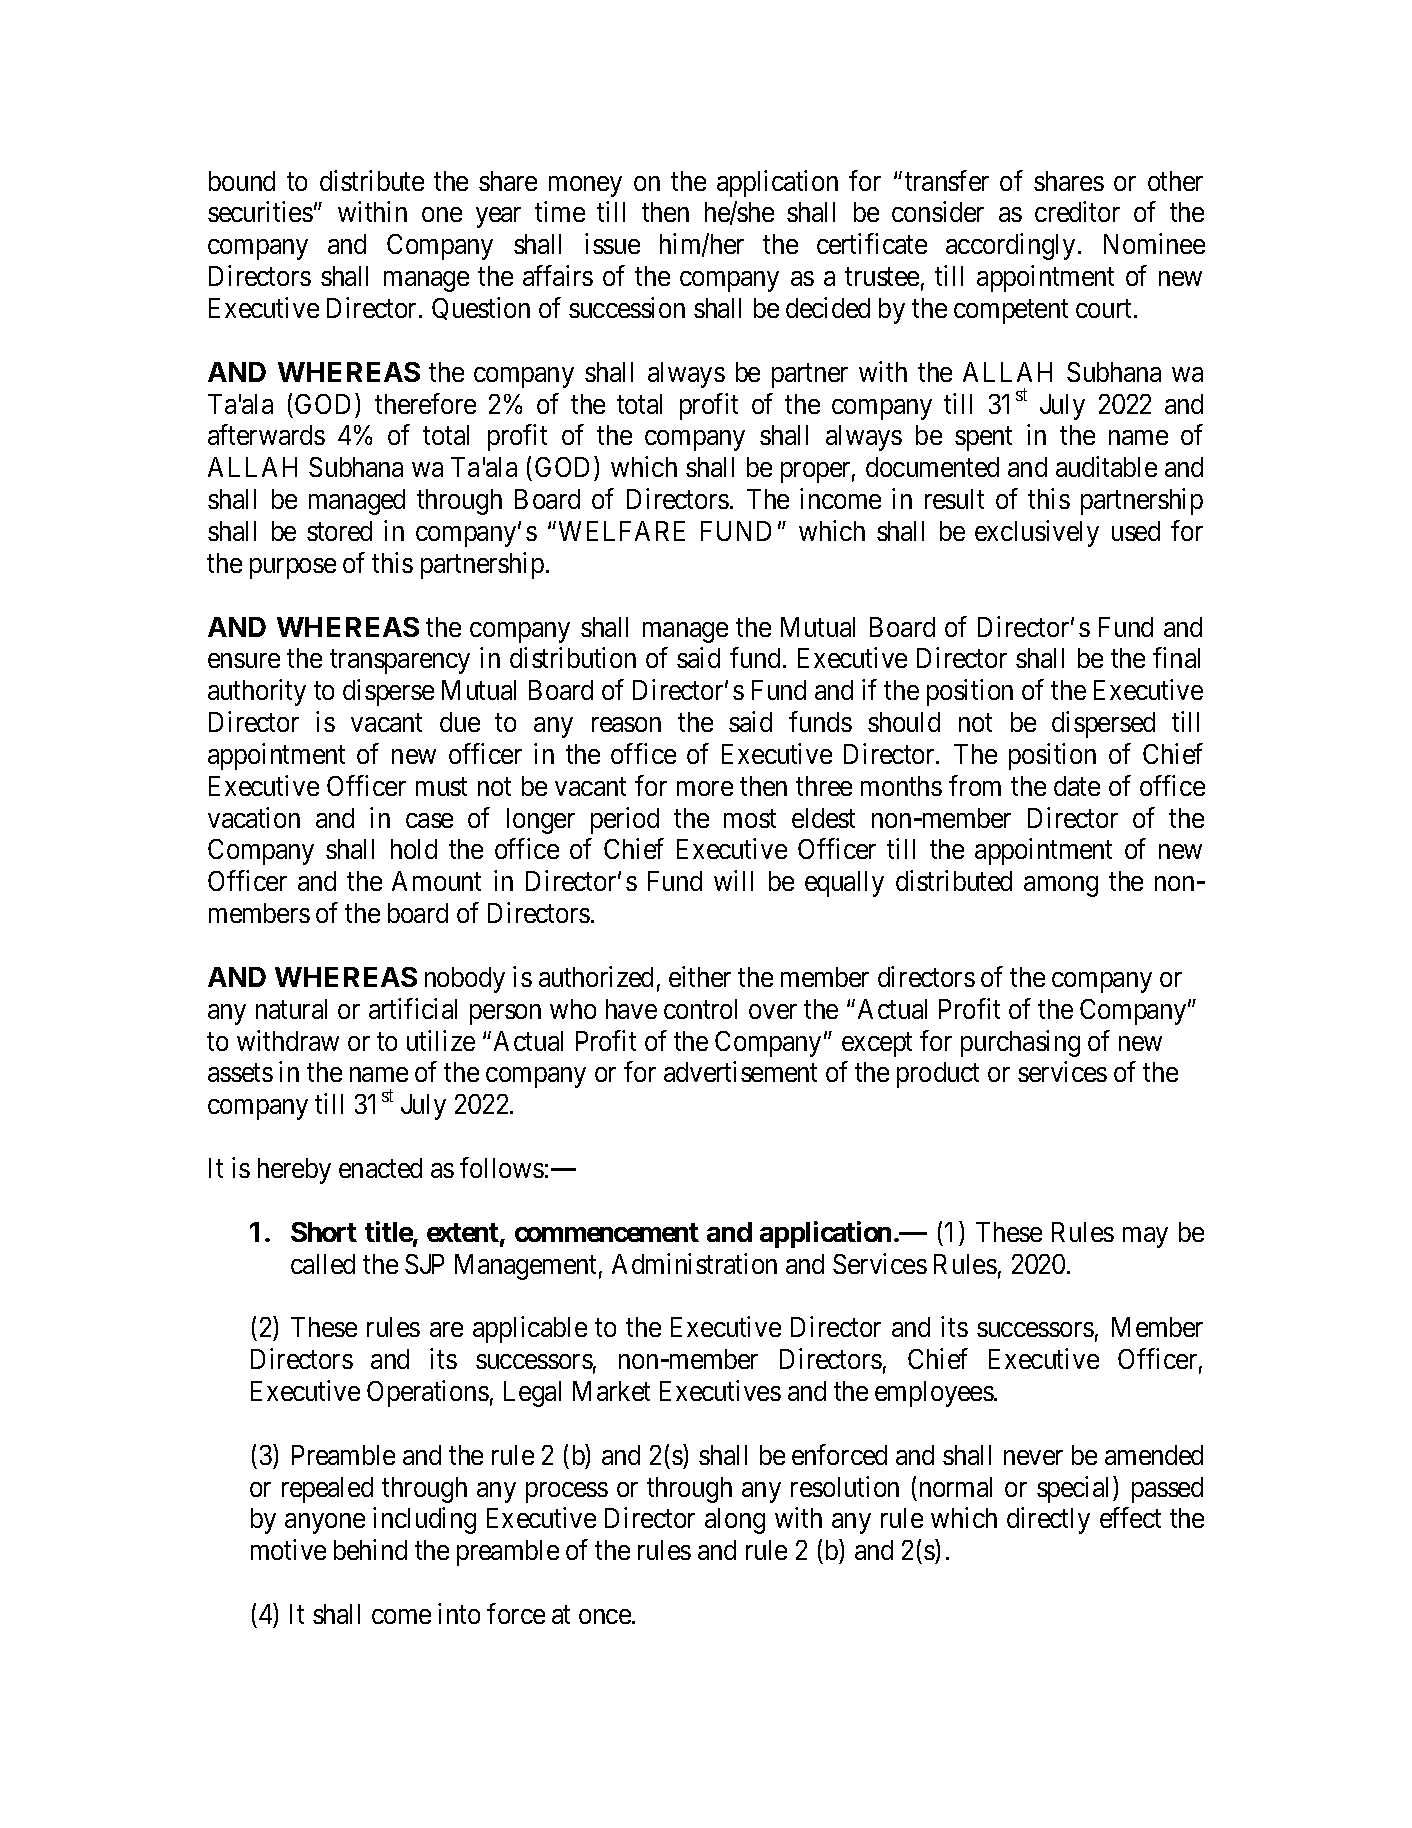  What do you see at coordinates (260, 212) in the screenshot?
I see `securities` at bounding box center [260, 212].
